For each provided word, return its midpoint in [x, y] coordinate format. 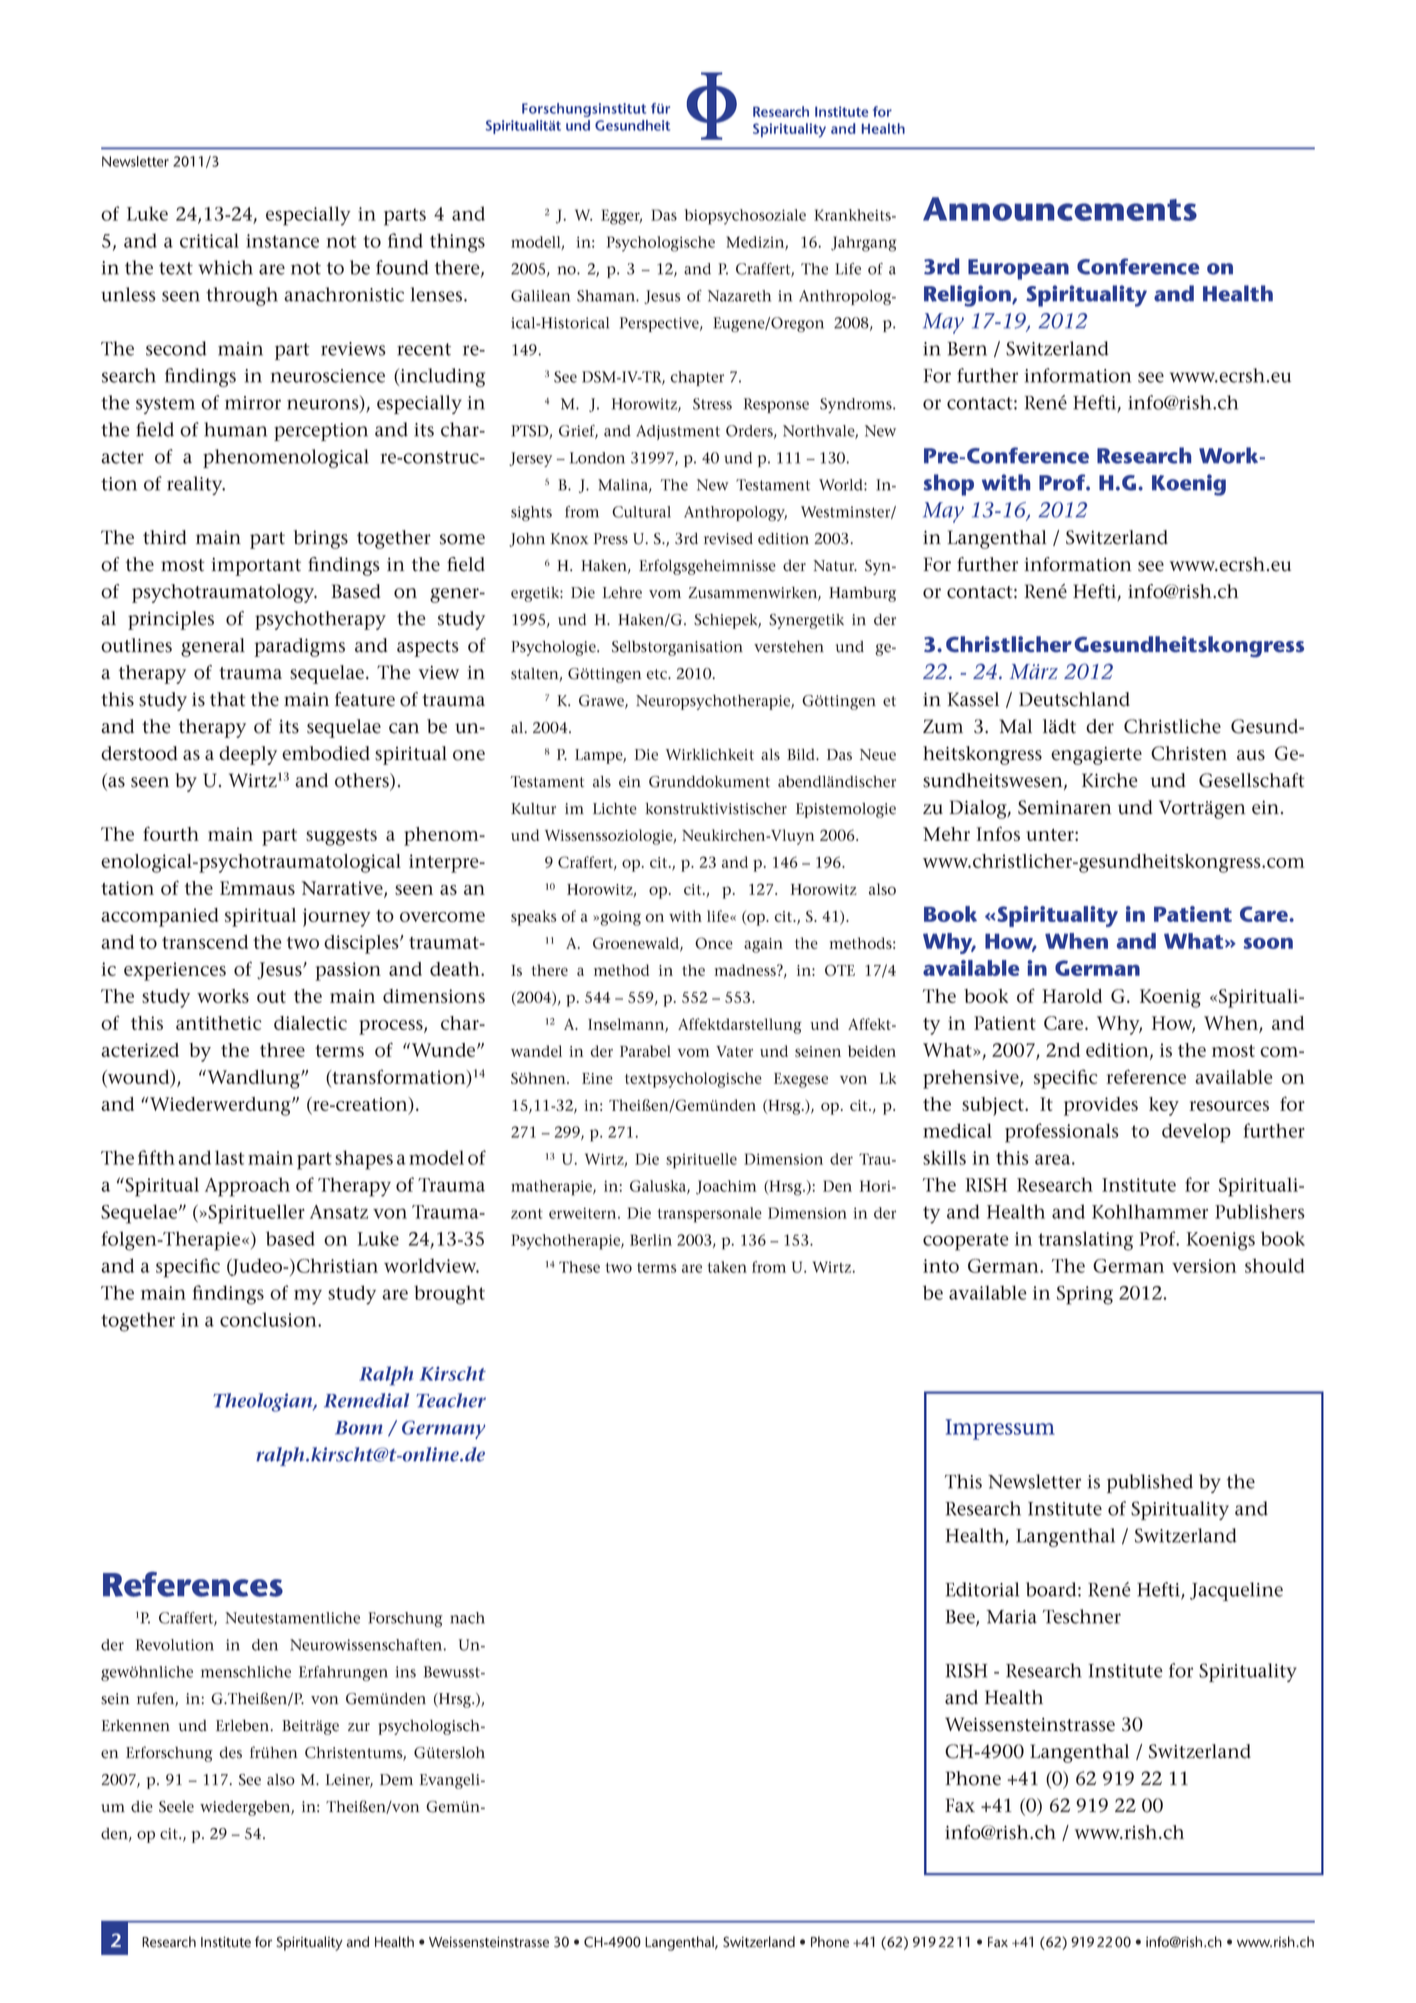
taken [727, 1267]
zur [359, 1727]
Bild [802, 755]
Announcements [1060, 209]
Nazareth [739, 296]
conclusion [269, 1319]
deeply [248, 755]
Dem [396, 1780]
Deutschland [1074, 699]
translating [1085, 1241]
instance [282, 241]
